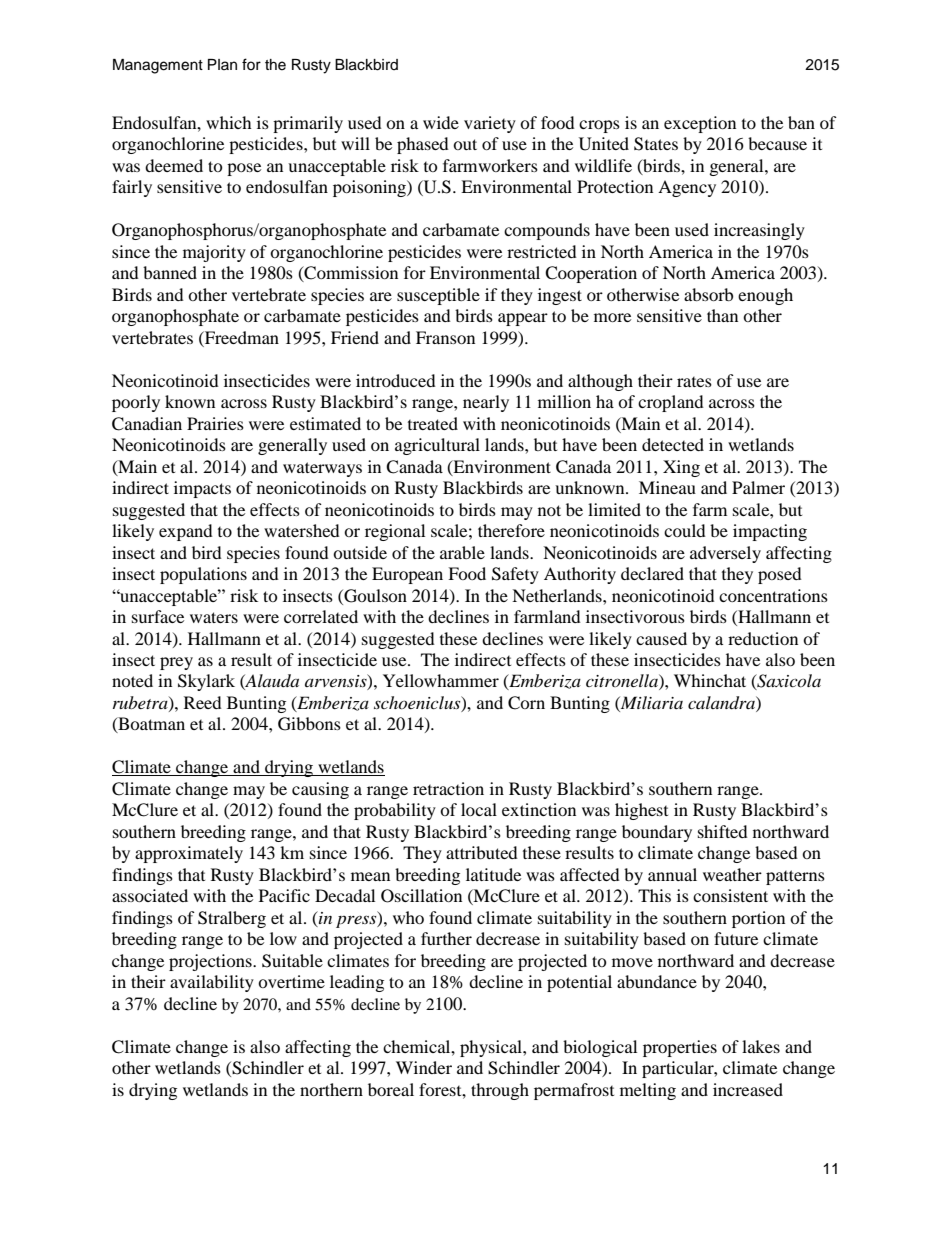 Image resolution: width=952 pixels, height=1233 pixels. I want to click on nearly, so click(486, 403).
